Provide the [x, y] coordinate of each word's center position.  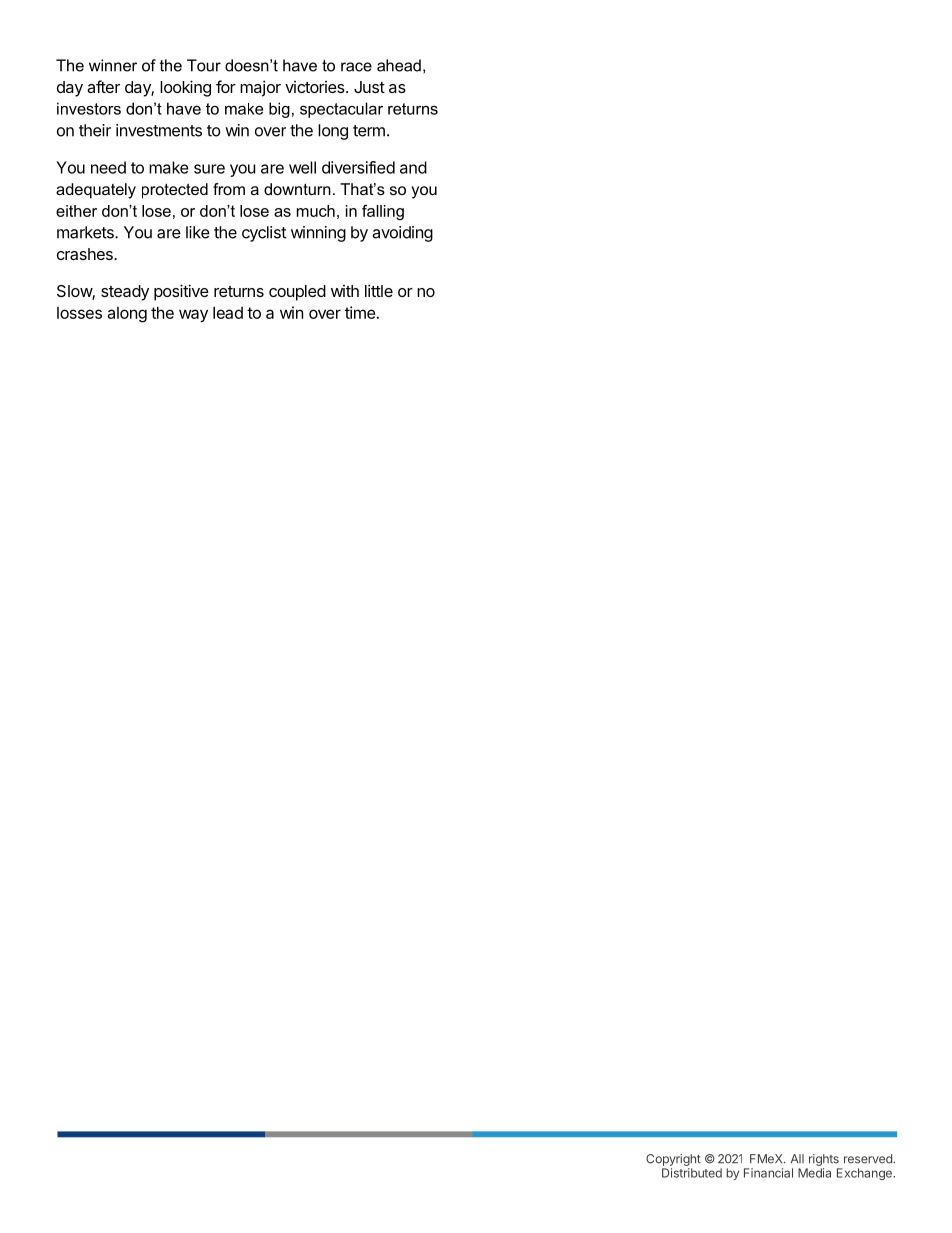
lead [228, 312]
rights [824, 1160]
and [413, 167]
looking [185, 88]
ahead [399, 65]
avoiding [402, 234]
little [379, 290]
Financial [768, 1173]
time [360, 312]
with [345, 291]
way [193, 315]
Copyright [673, 1160]
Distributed [692, 1173]
